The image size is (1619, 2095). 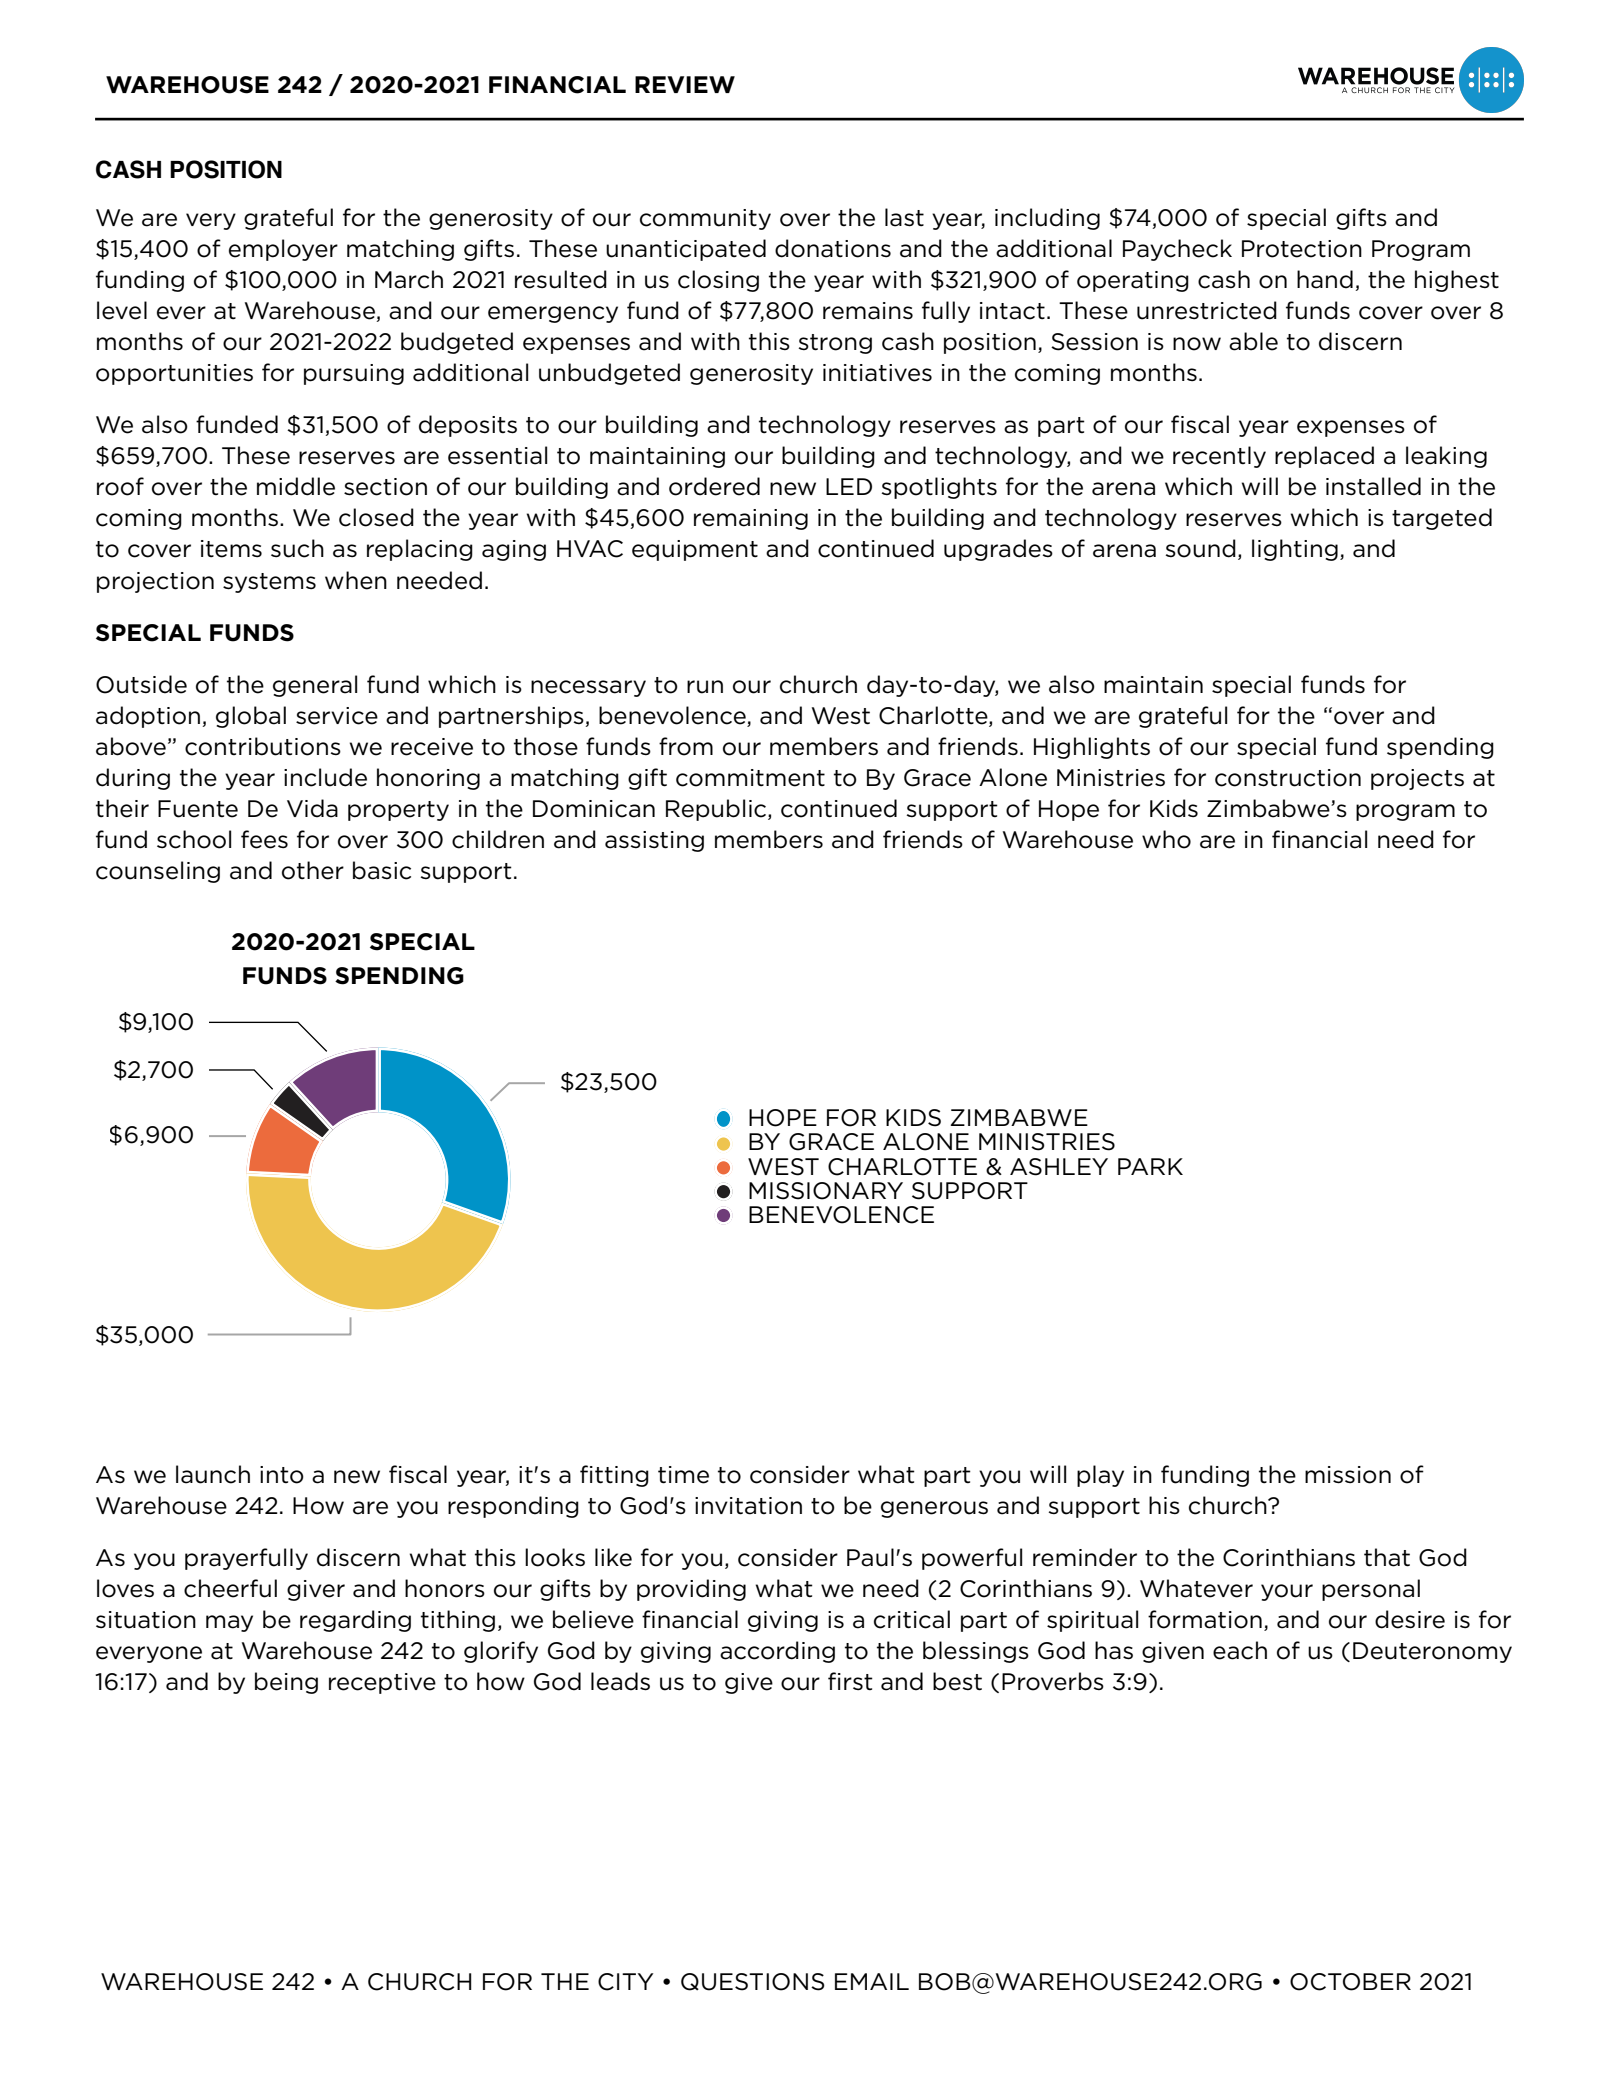 I want to click on invitation, so click(x=748, y=1506).
